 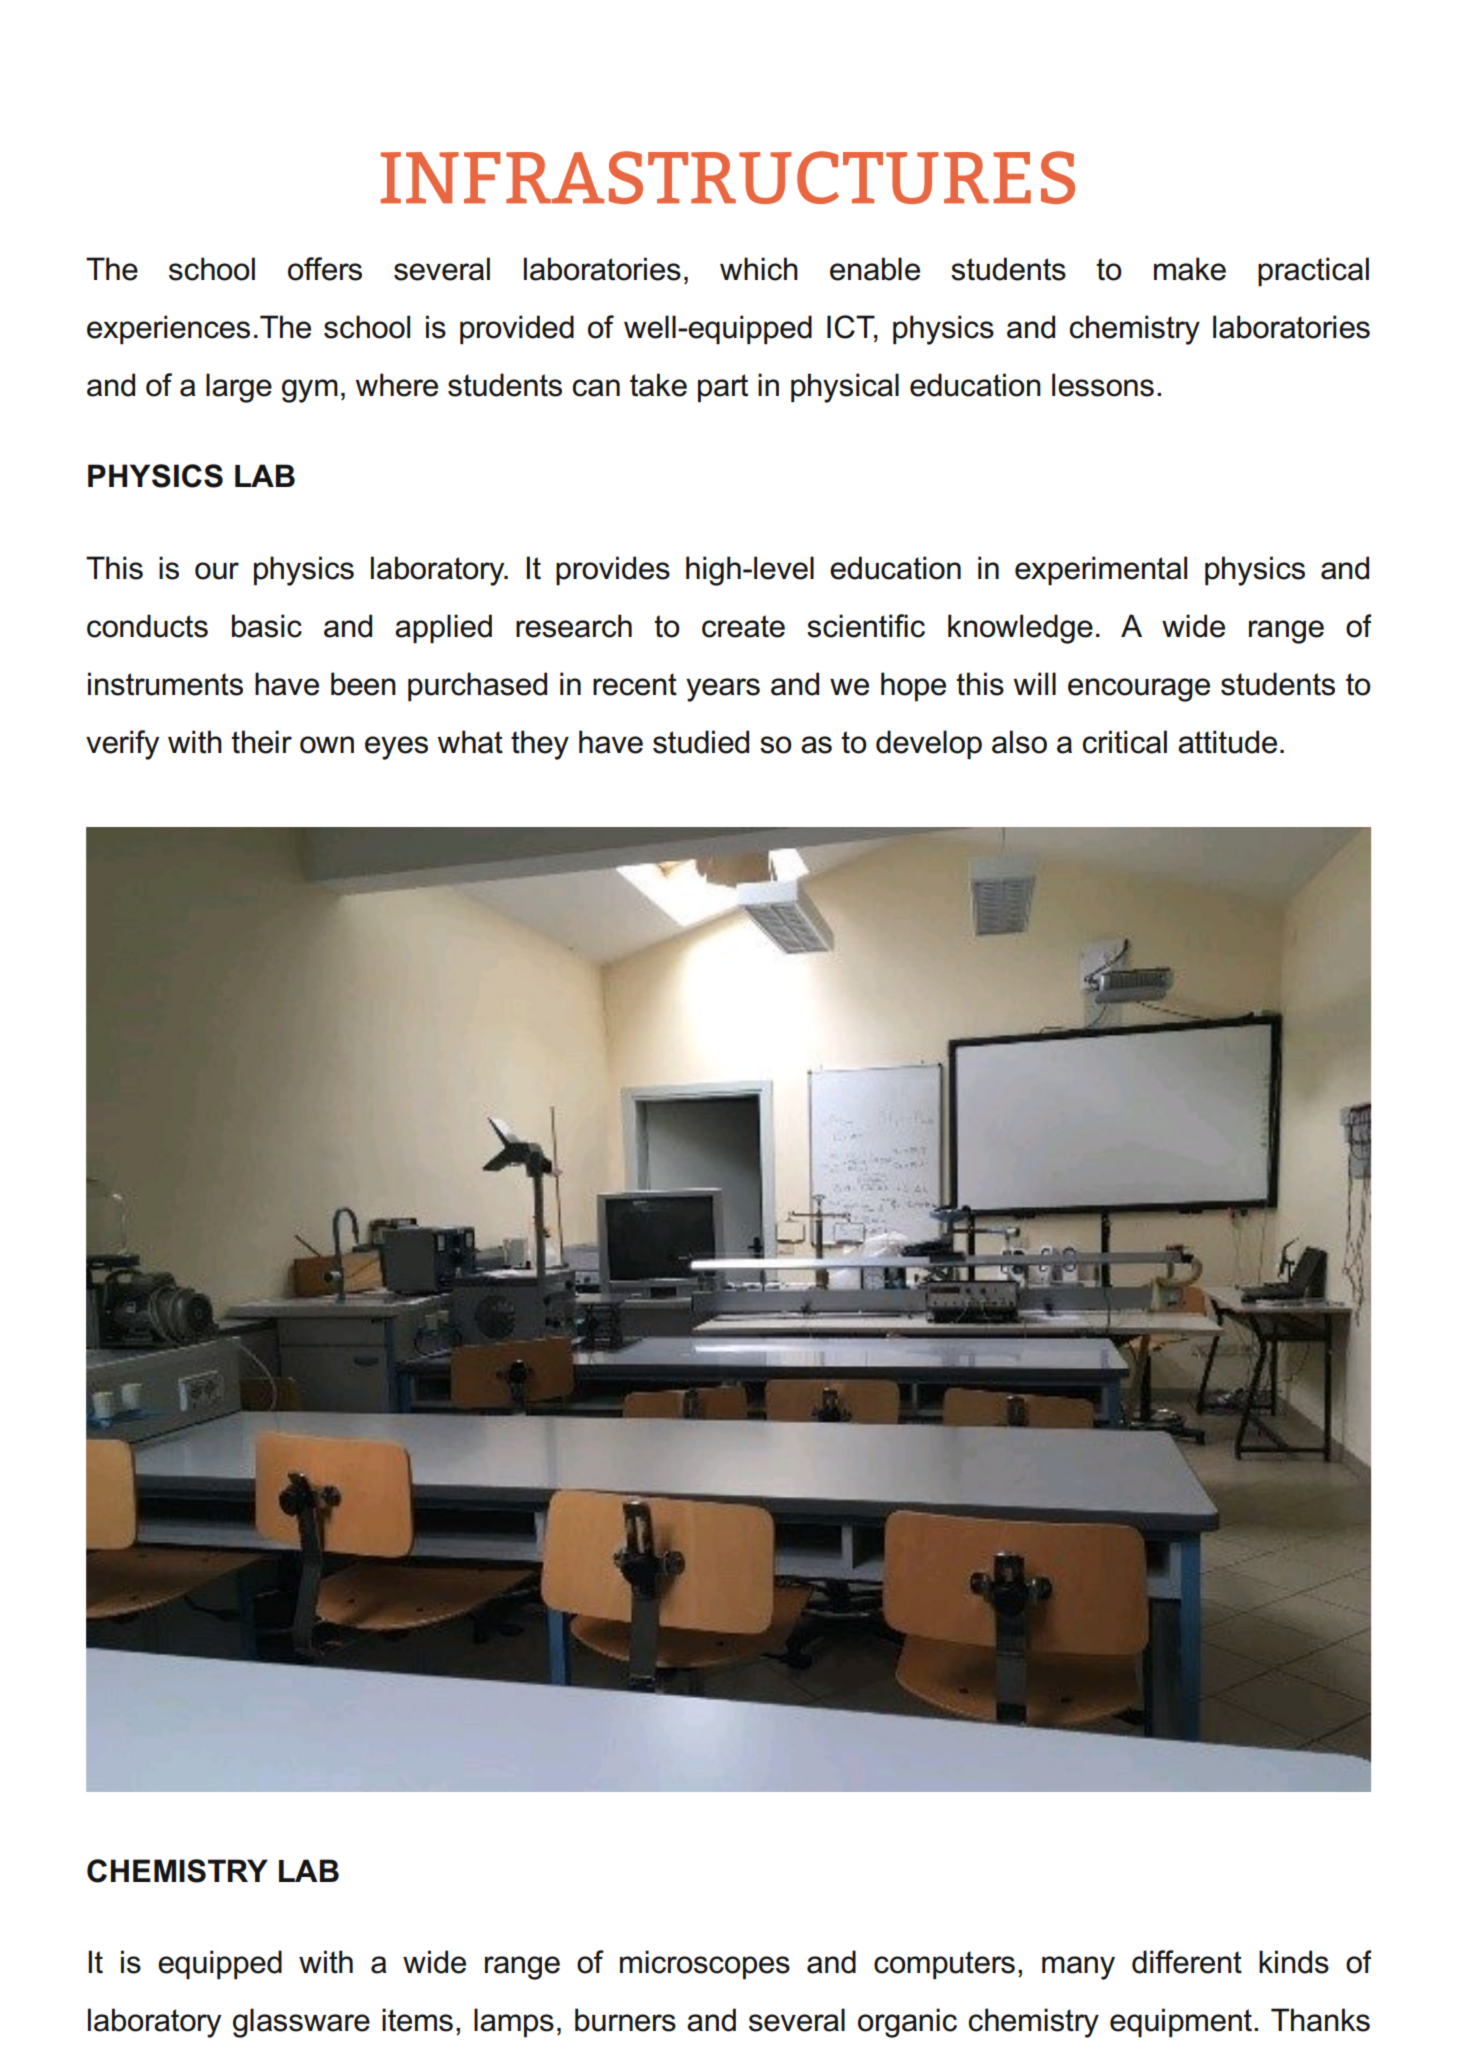 I want to click on different, so click(x=1187, y=1962).
